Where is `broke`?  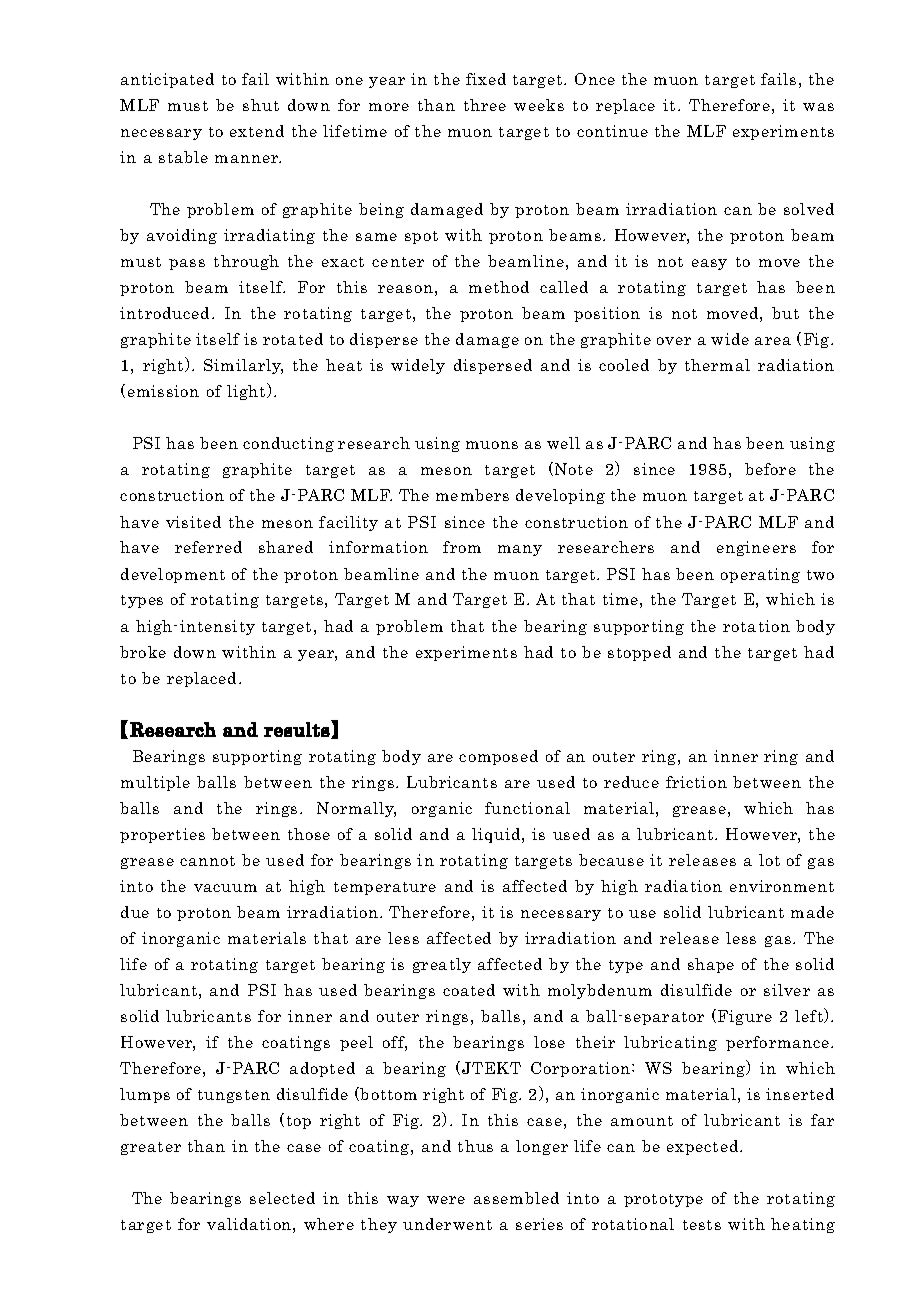 broke is located at coordinates (143, 652).
